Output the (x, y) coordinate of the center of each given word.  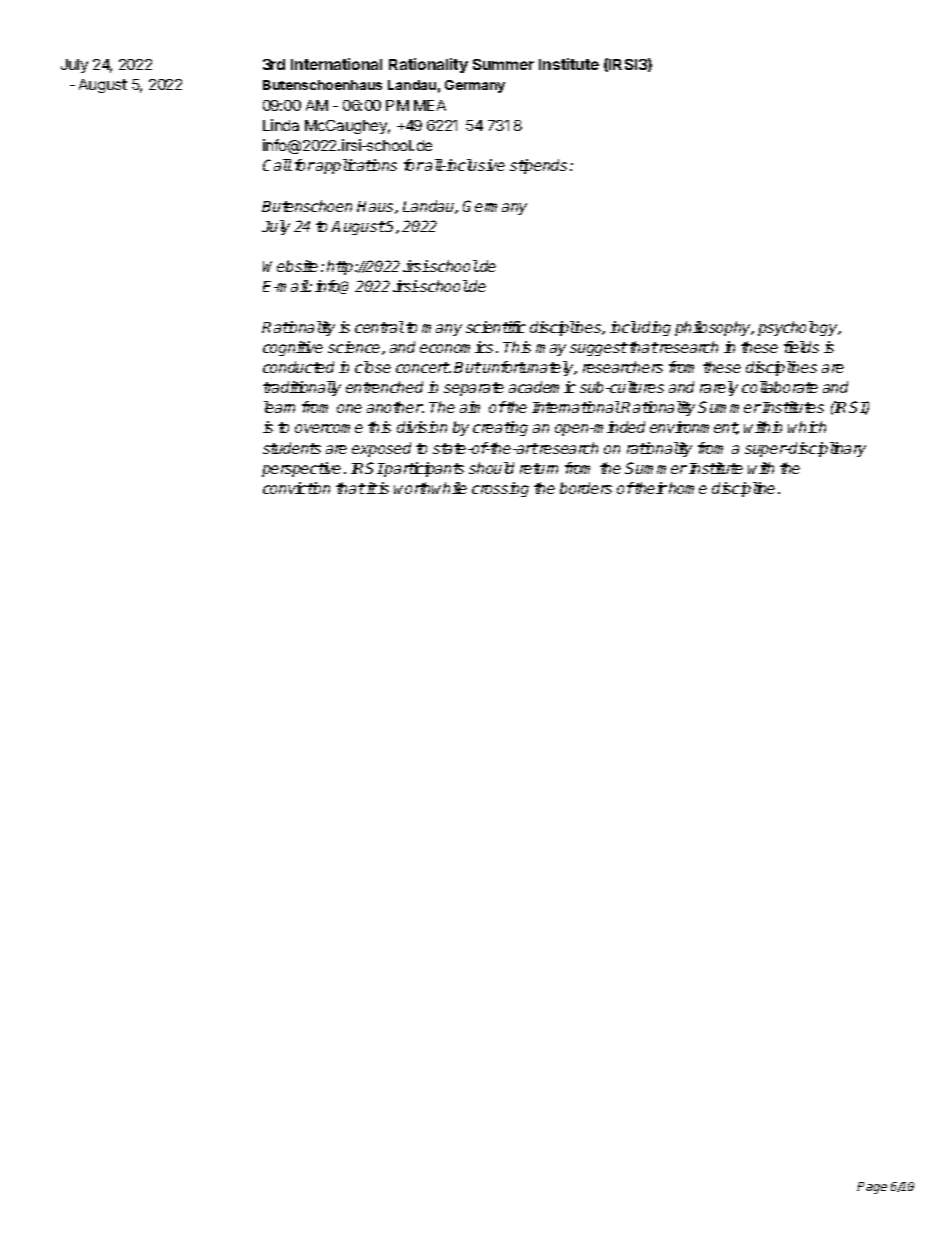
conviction (296, 488)
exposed (381, 449)
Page (872, 1188)
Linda (281, 125)
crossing (500, 489)
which (807, 427)
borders (586, 488)
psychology (799, 328)
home (688, 488)
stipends (538, 166)
